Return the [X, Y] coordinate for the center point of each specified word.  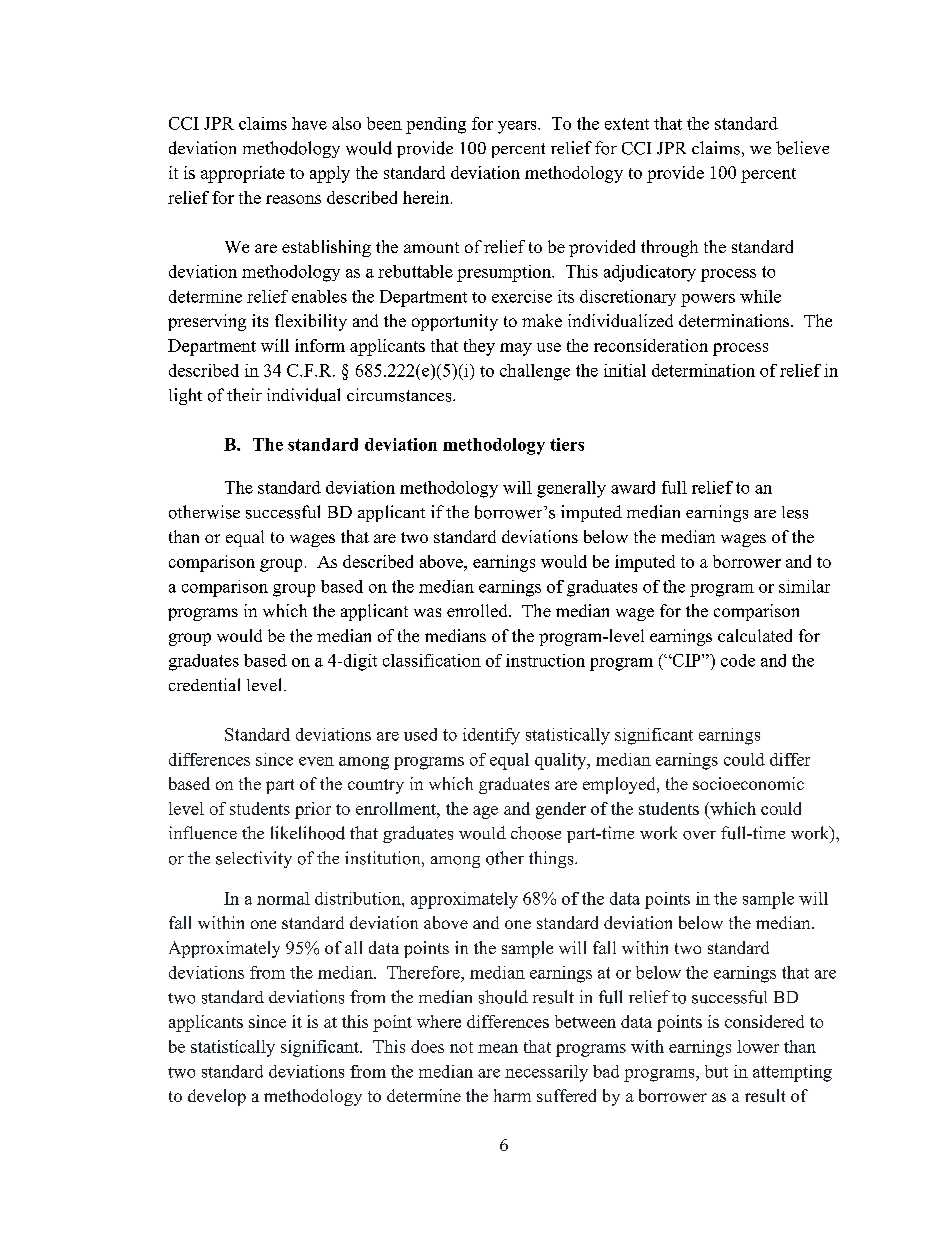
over [699, 835]
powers [708, 300]
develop [217, 1097]
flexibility [311, 322]
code [738, 660]
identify [491, 736]
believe [802, 148]
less [795, 512]
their [244, 394]
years [518, 127]
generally [571, 489]
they [479, 347]
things [552, 859]
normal [283, 898]
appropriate [243, 174]
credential [204, 684]
